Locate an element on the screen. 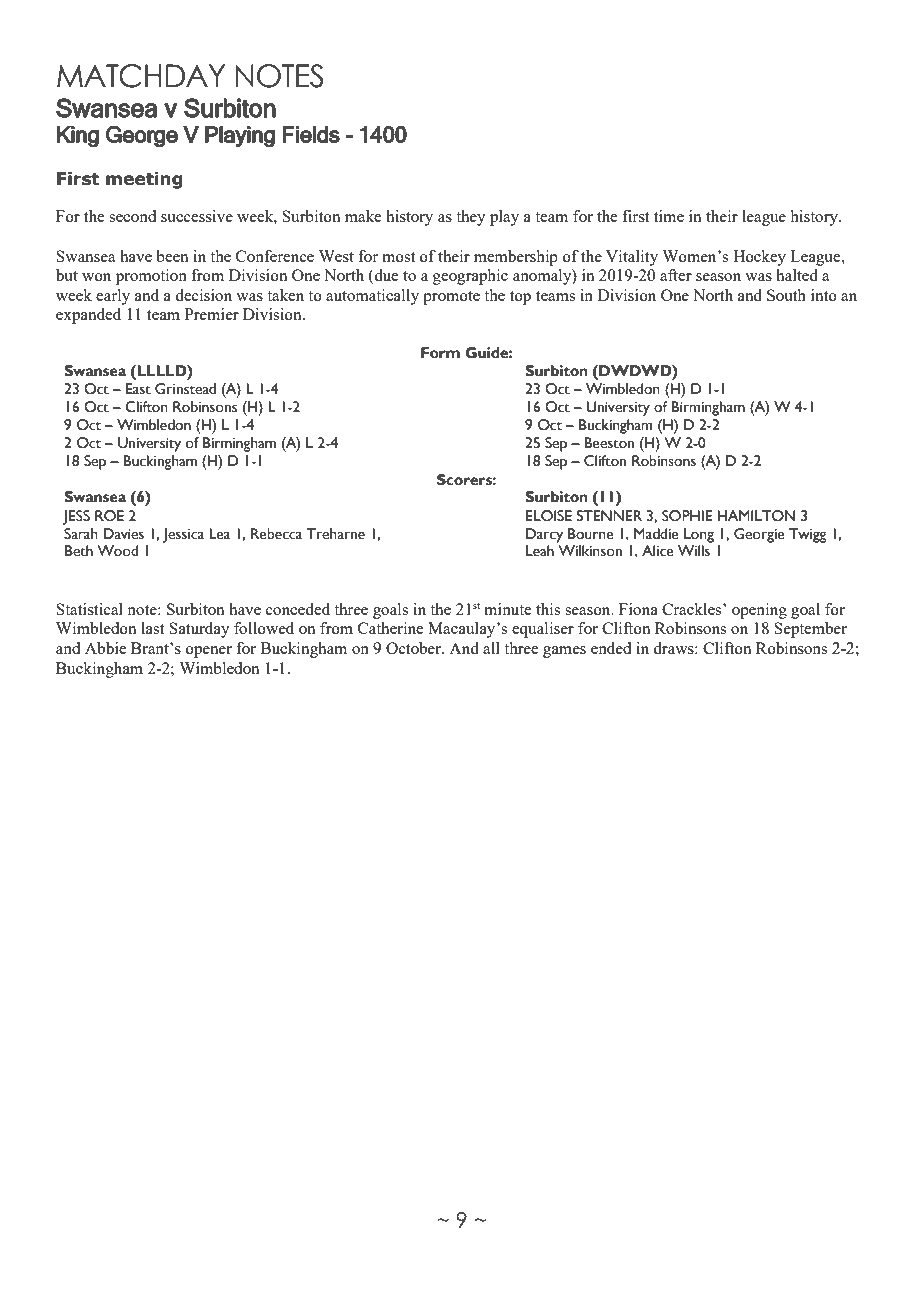 This screenshot has width=924, height=1308. HAMILTON is located at coordinates (756, 516).
